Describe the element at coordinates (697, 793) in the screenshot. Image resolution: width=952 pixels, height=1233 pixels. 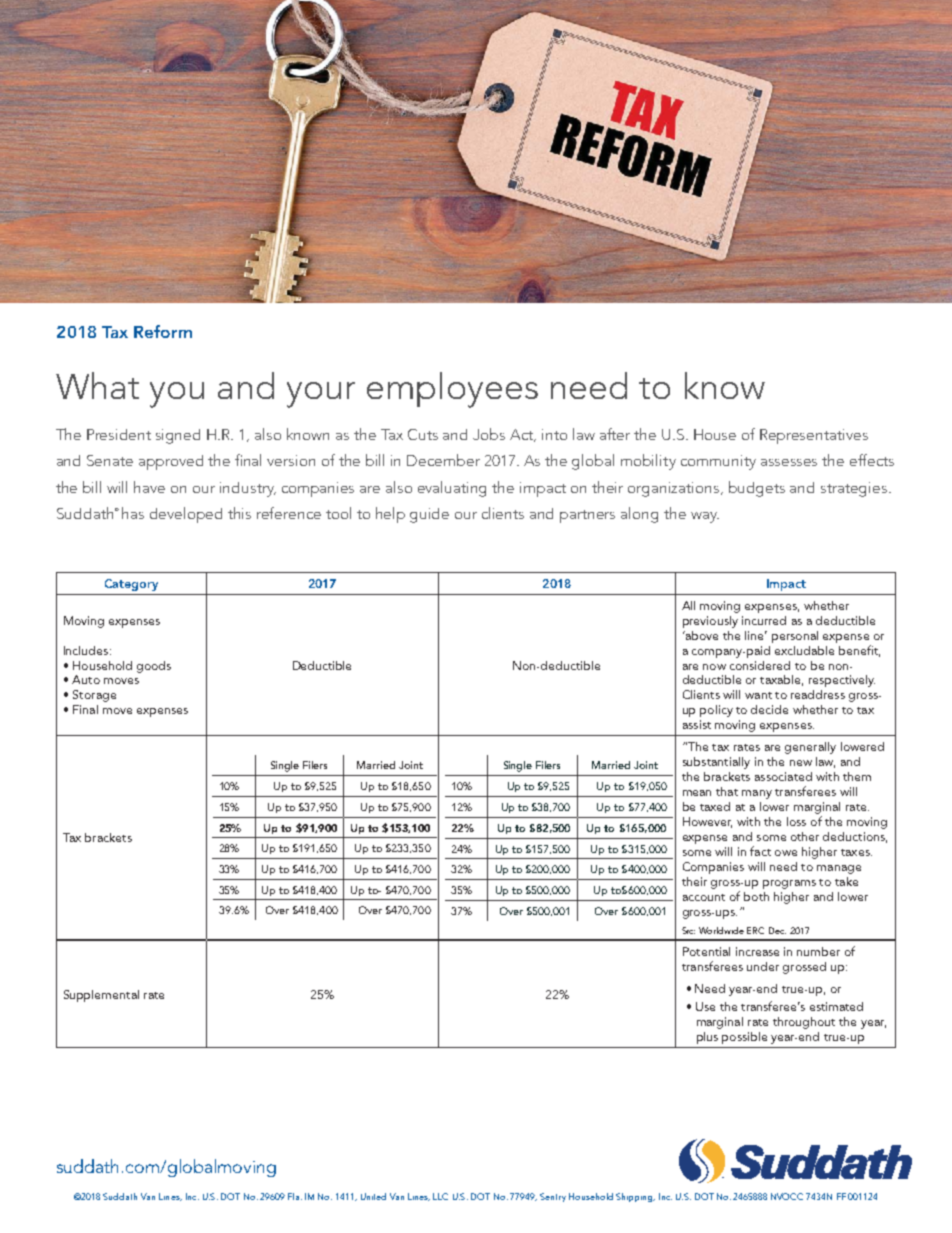
I see `mean` at that location.
